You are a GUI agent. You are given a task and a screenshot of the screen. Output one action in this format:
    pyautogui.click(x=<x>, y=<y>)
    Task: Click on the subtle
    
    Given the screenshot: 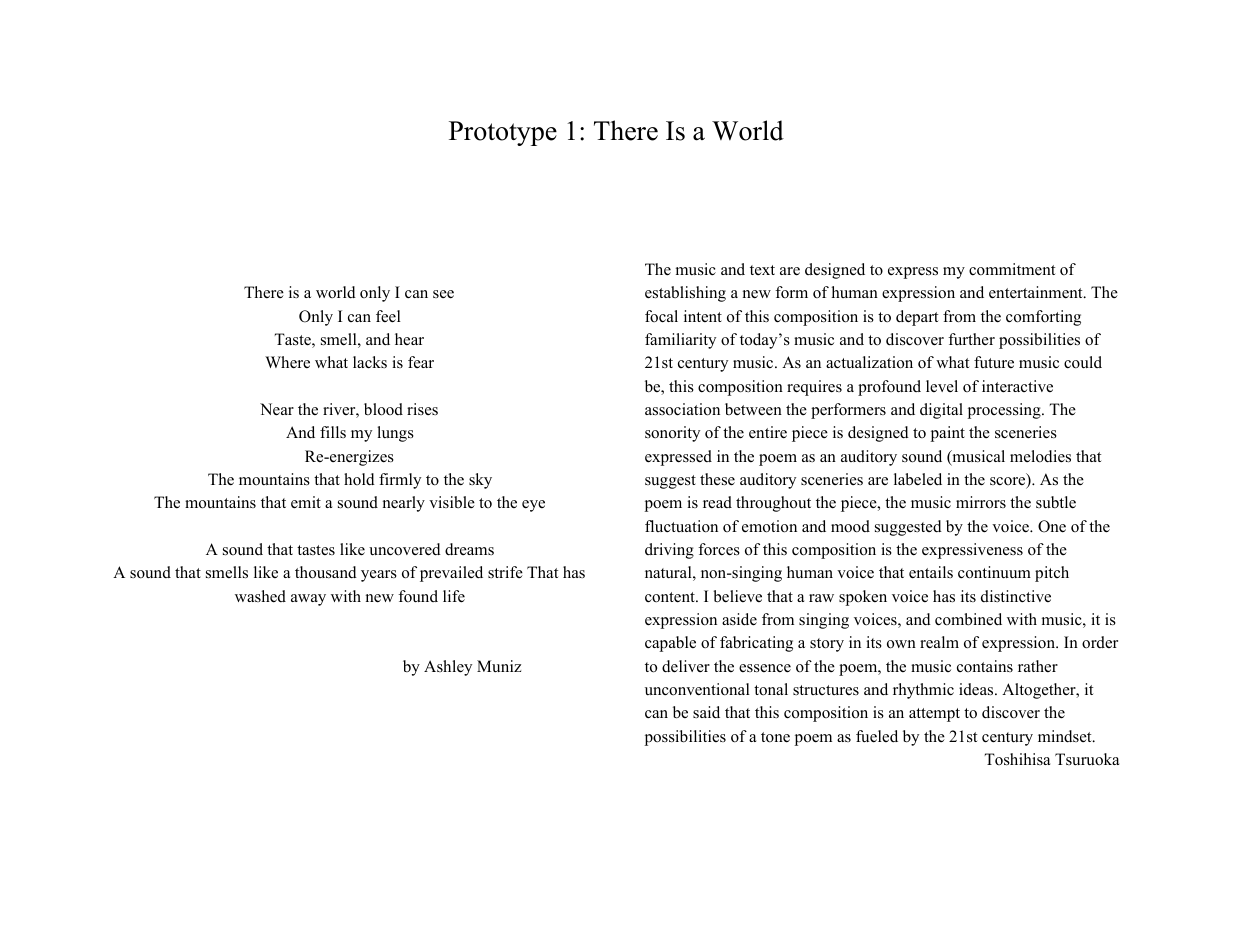 What is the action you would take?
    pyautogui.click(x=1056, y=502)
